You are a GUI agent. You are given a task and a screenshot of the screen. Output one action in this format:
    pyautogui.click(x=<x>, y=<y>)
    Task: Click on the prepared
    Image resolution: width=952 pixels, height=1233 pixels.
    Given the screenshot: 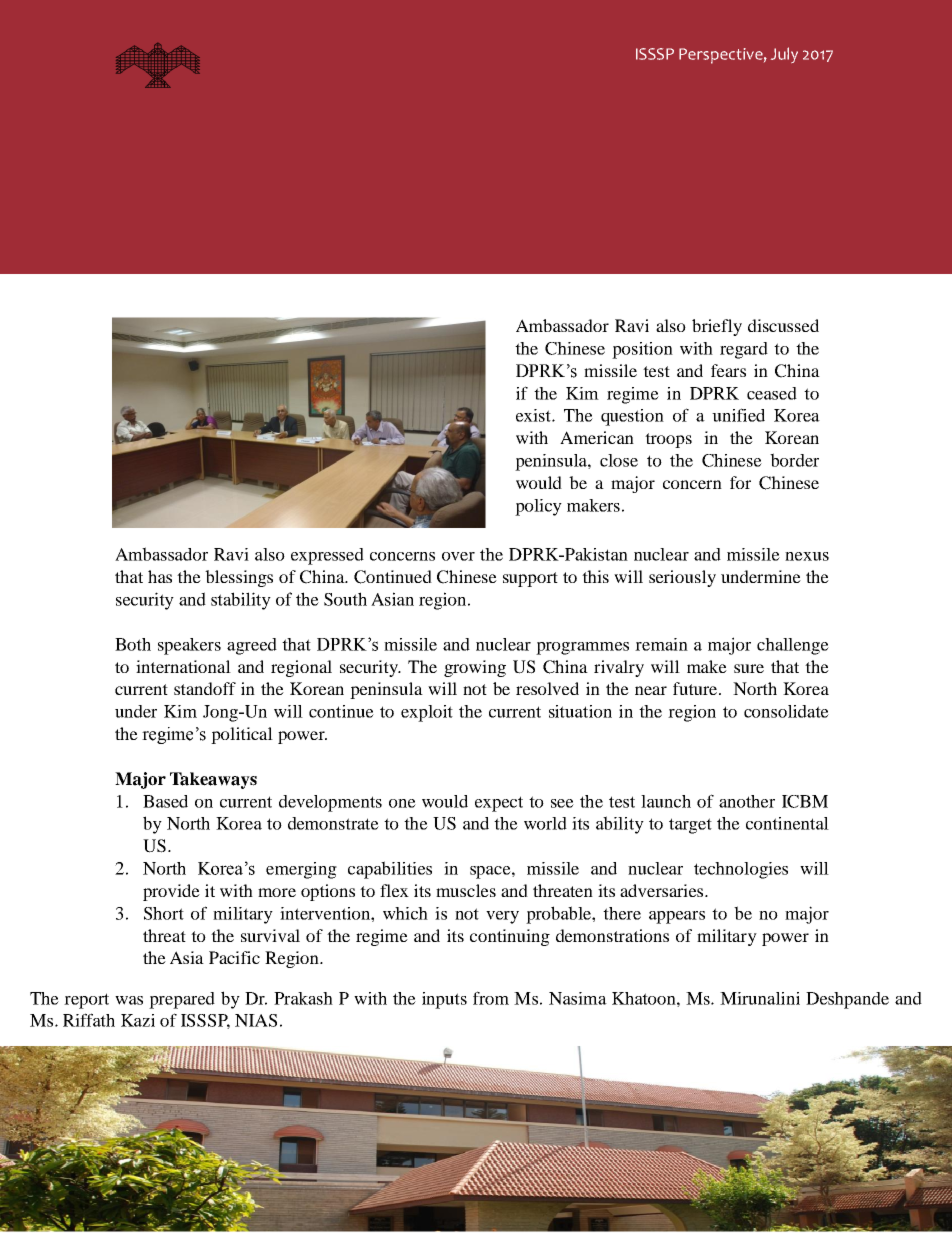 What is the action you would take?
    pyautogui.click(x=182, y=1000)
